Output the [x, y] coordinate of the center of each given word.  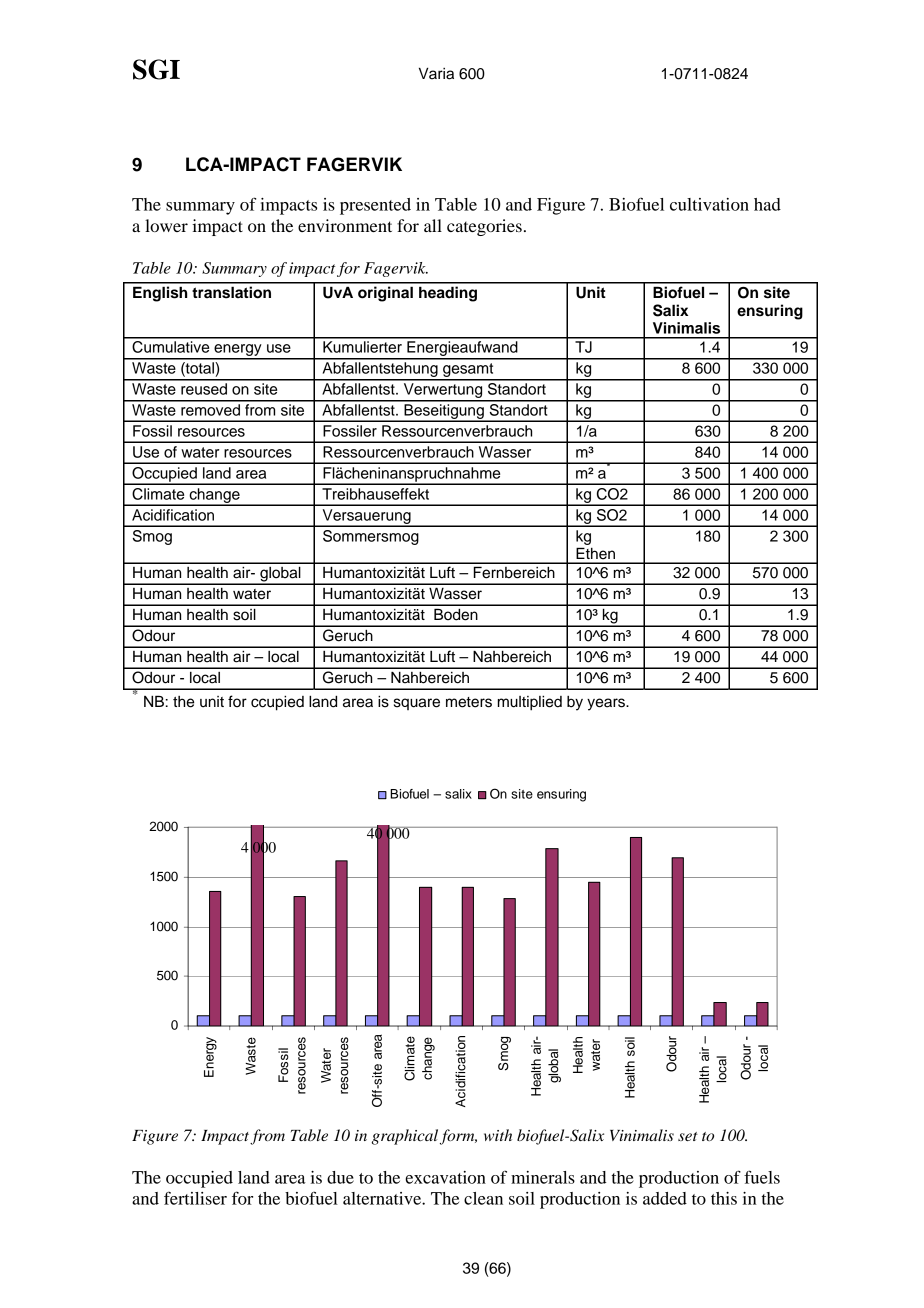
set [688, 1136]
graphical [406, 1137]
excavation [445, 1177]
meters [469, 702]
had [767, 204]
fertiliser [195, 1198]
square [417, 704]
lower [166, 225]
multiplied [530, 703]
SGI [156, 69]
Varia [436, 73]
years [607, 704]
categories [484, 227]
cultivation [709, 204]
